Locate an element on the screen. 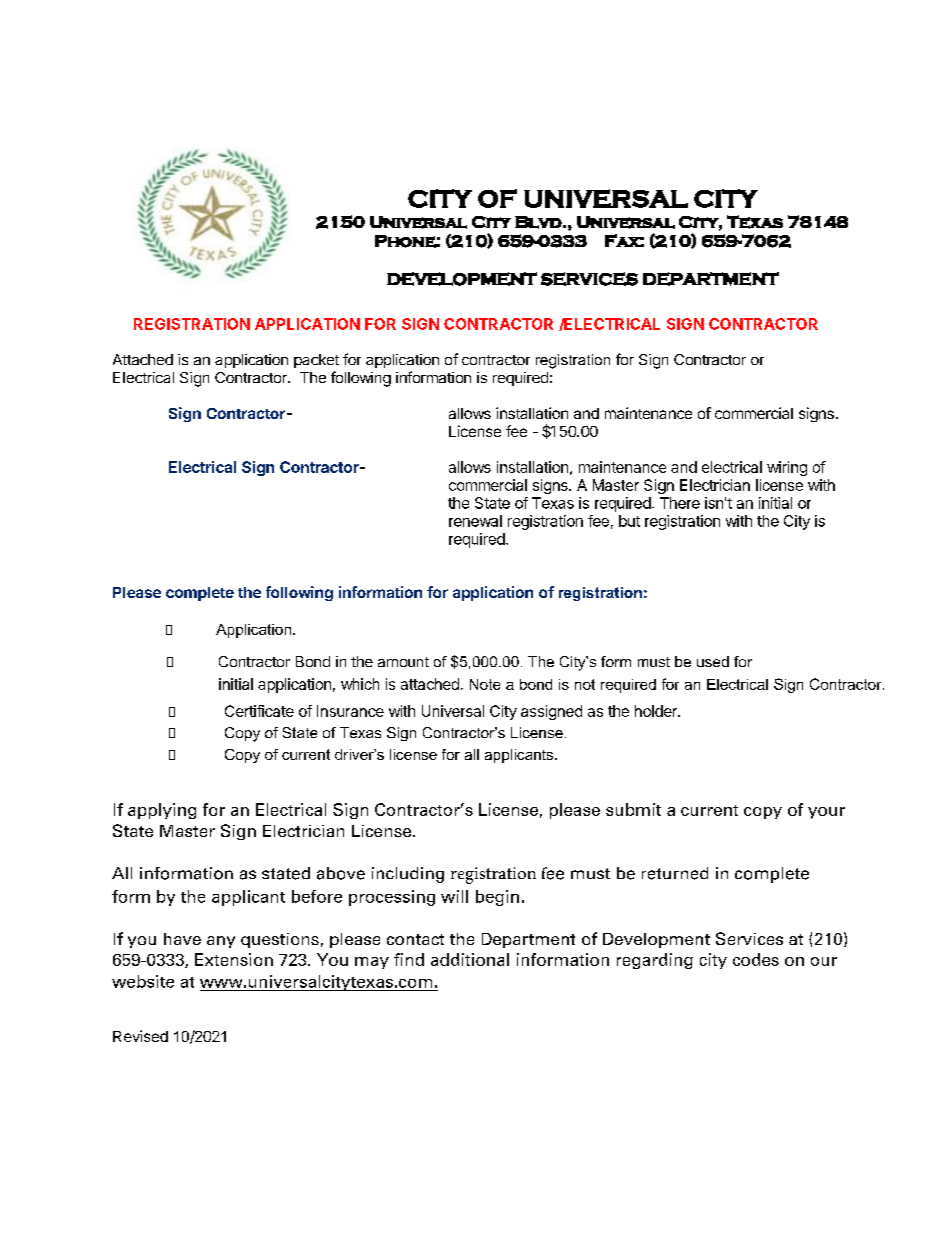 This screenshot has height=1233, width=952. submit is located at coordinates (633, 809).
